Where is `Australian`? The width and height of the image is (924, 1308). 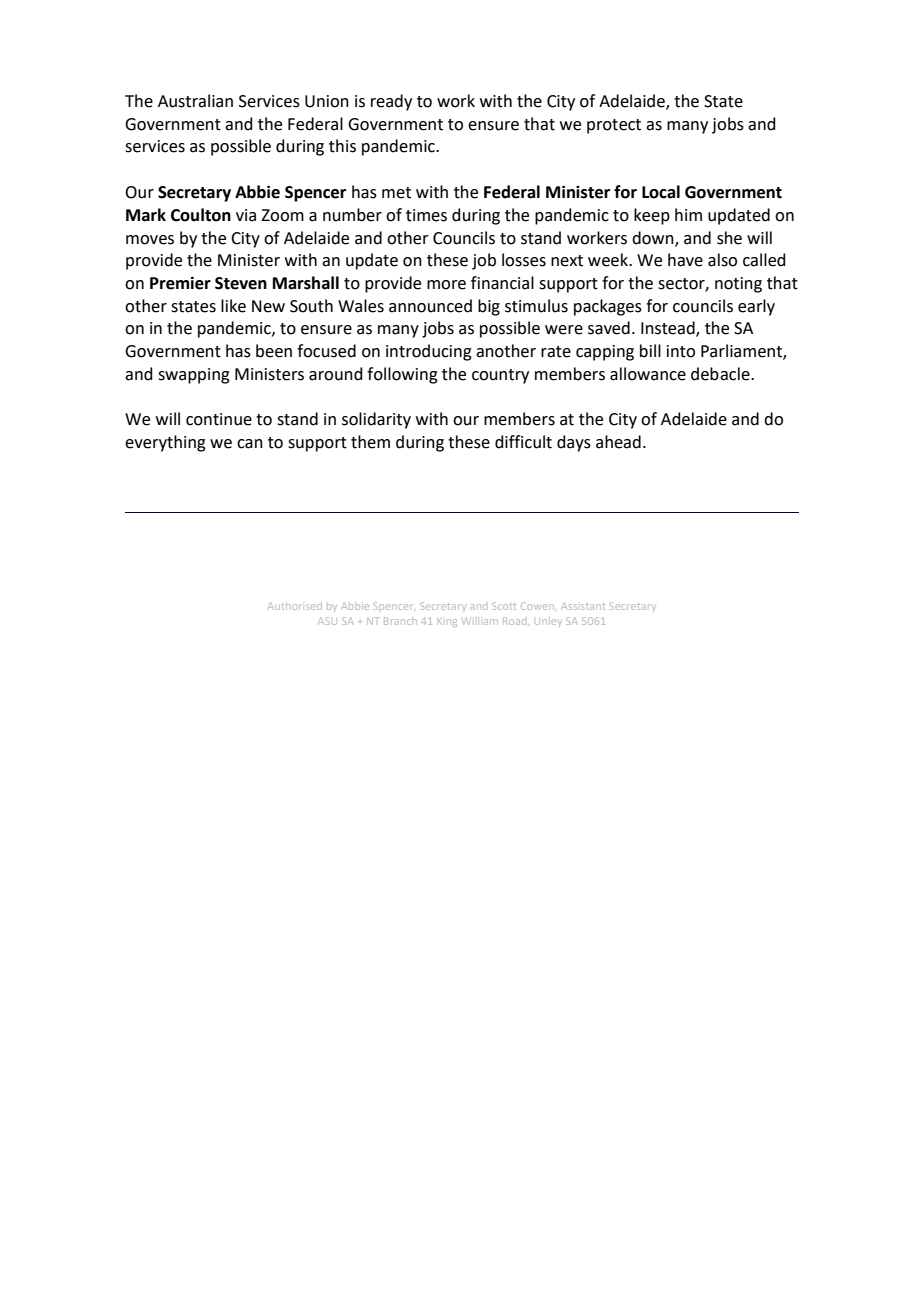
Australian is located at coordinates (195, 101).
